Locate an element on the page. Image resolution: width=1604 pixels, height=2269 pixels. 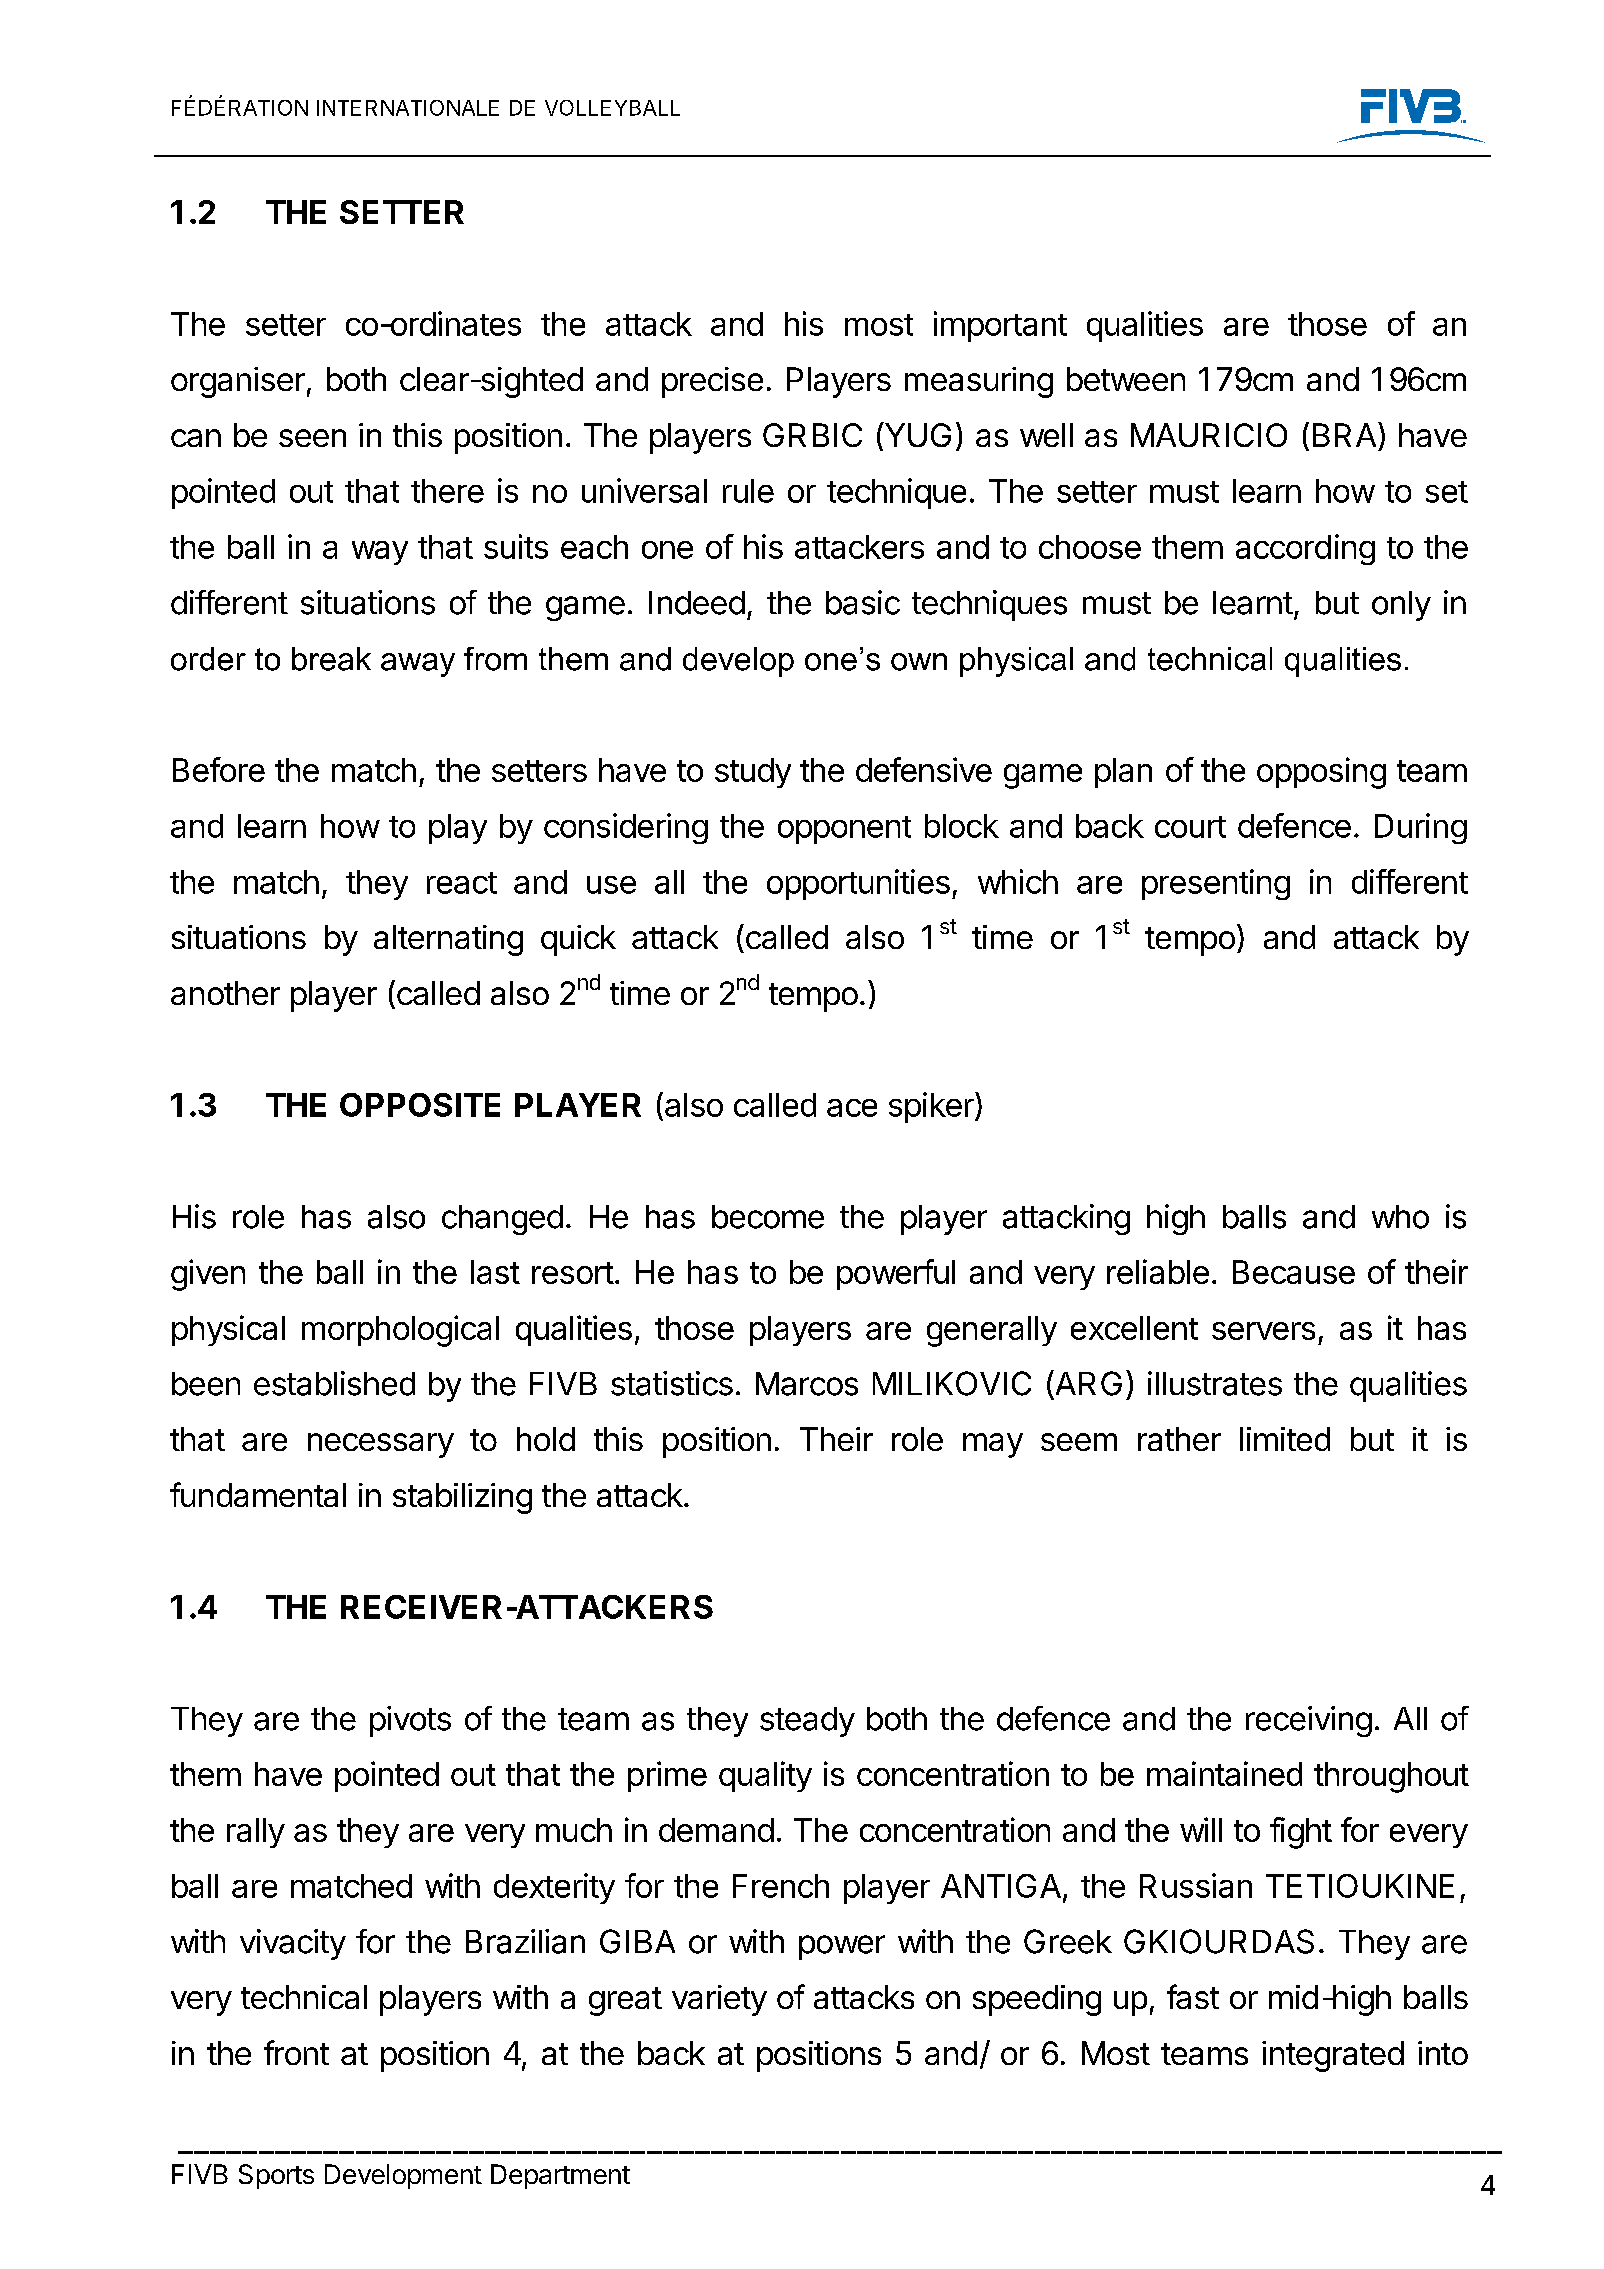
opponent is located at coordinates (844, 830).
